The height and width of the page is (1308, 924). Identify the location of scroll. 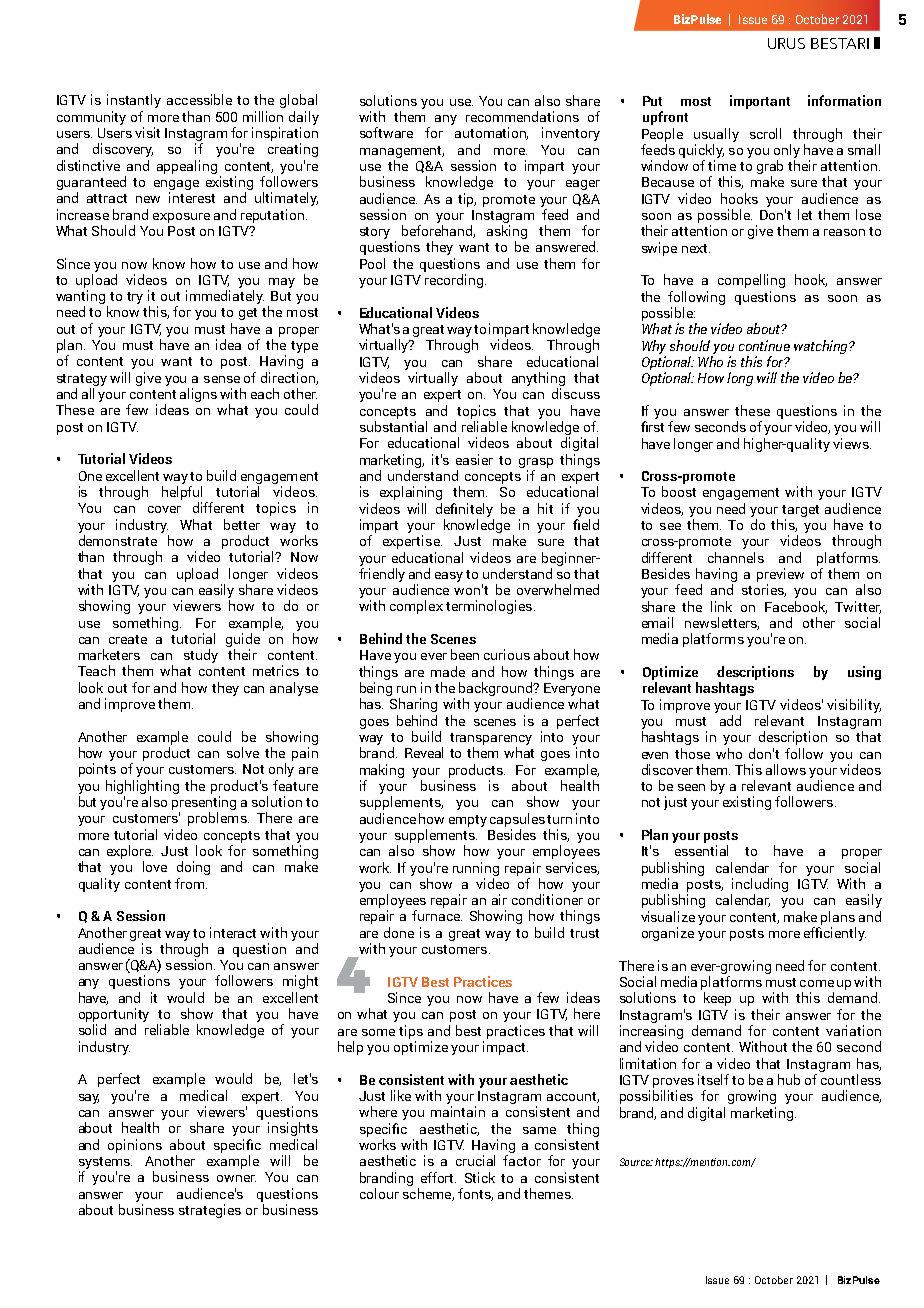
(765, 133).
